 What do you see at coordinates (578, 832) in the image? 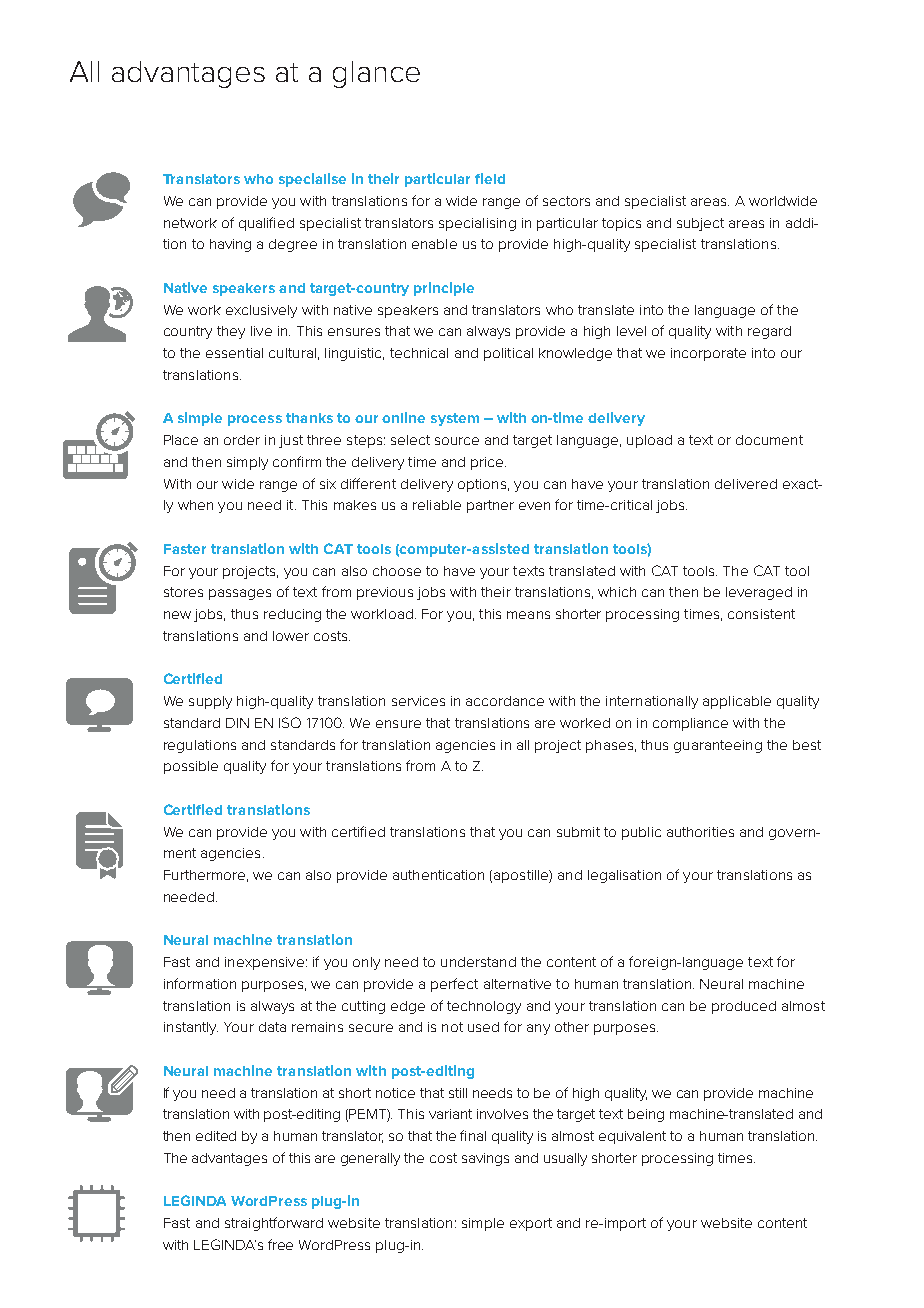
I see `submit` at bounding box center [578, 832].
